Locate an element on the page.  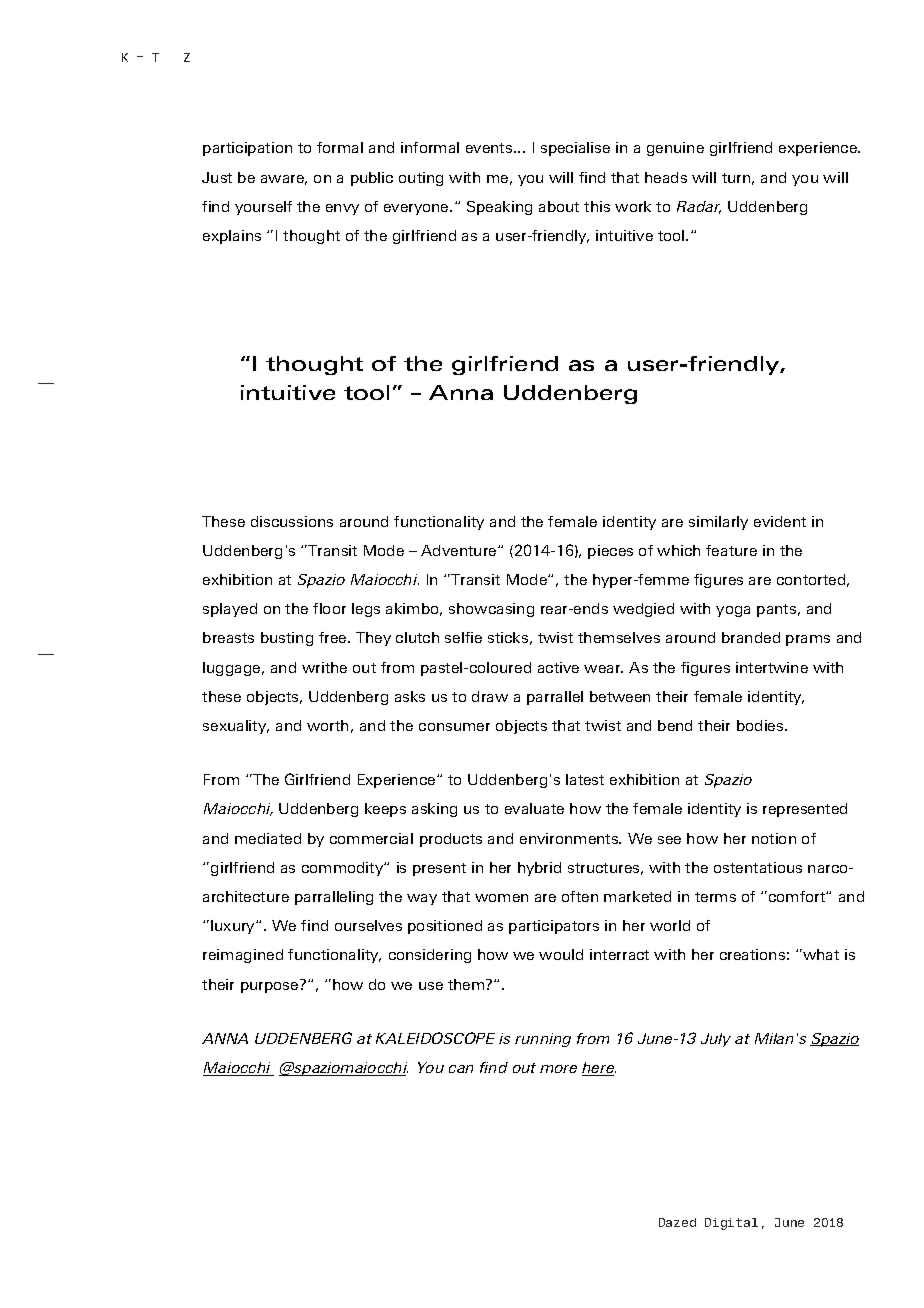
would is located at coordinates (561, 954).
